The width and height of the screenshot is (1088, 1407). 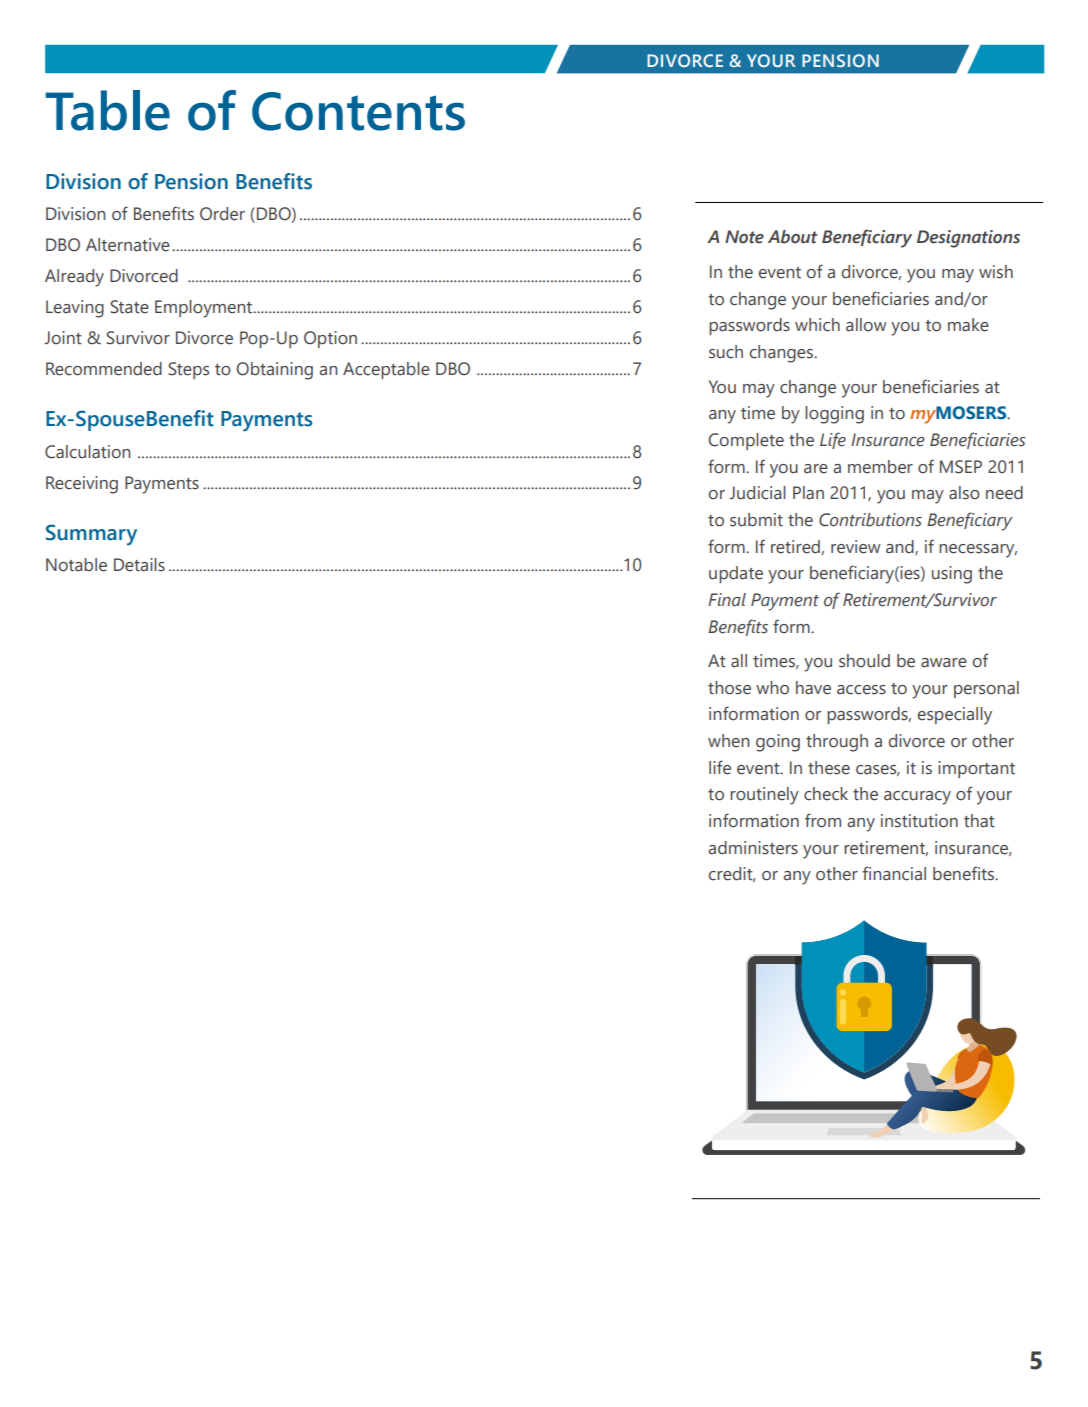 I want to click on State, so click(x=129, y=307).
